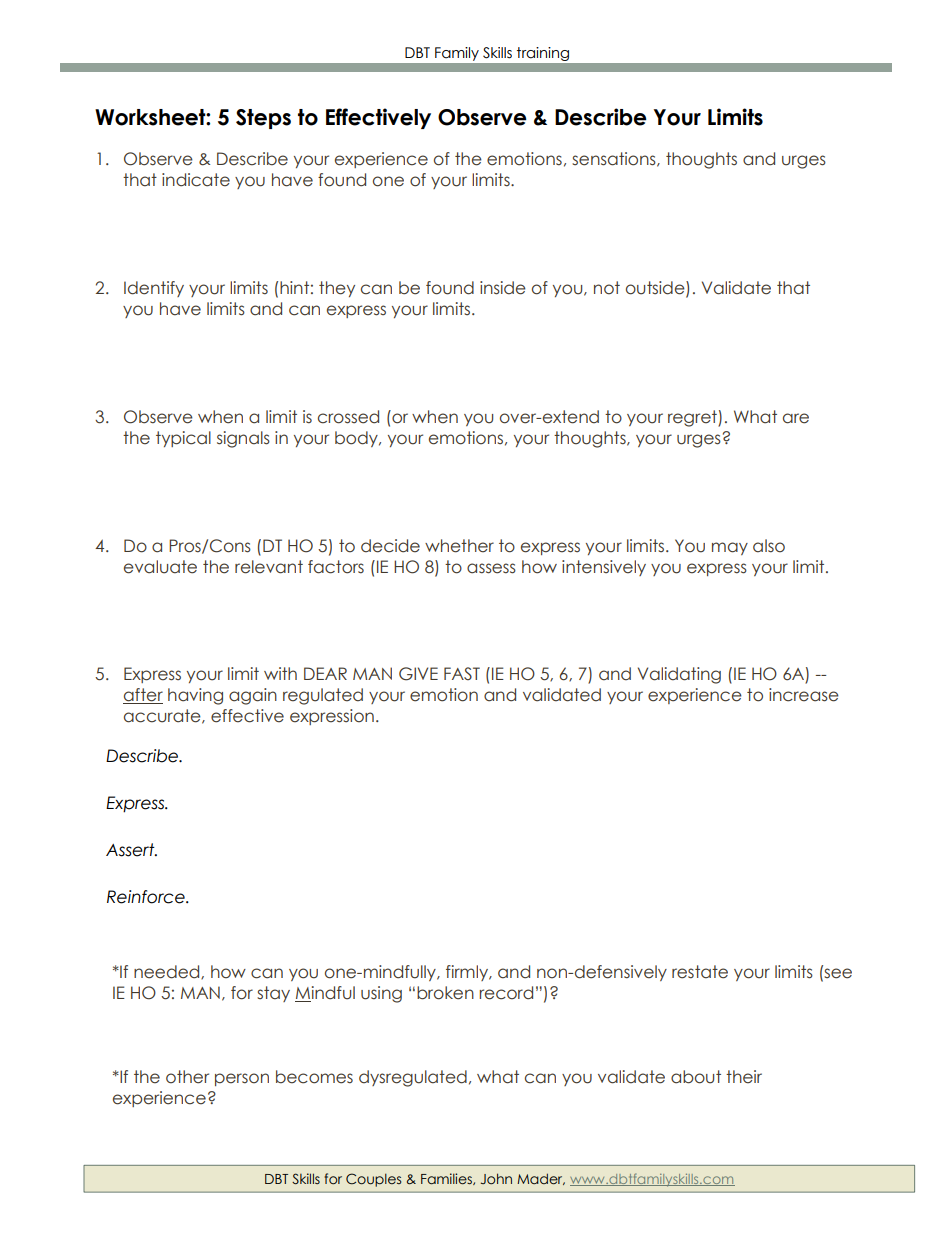  Describe the element at coordinates (183, 439) in the screenshot. I see `typical` at that location.
